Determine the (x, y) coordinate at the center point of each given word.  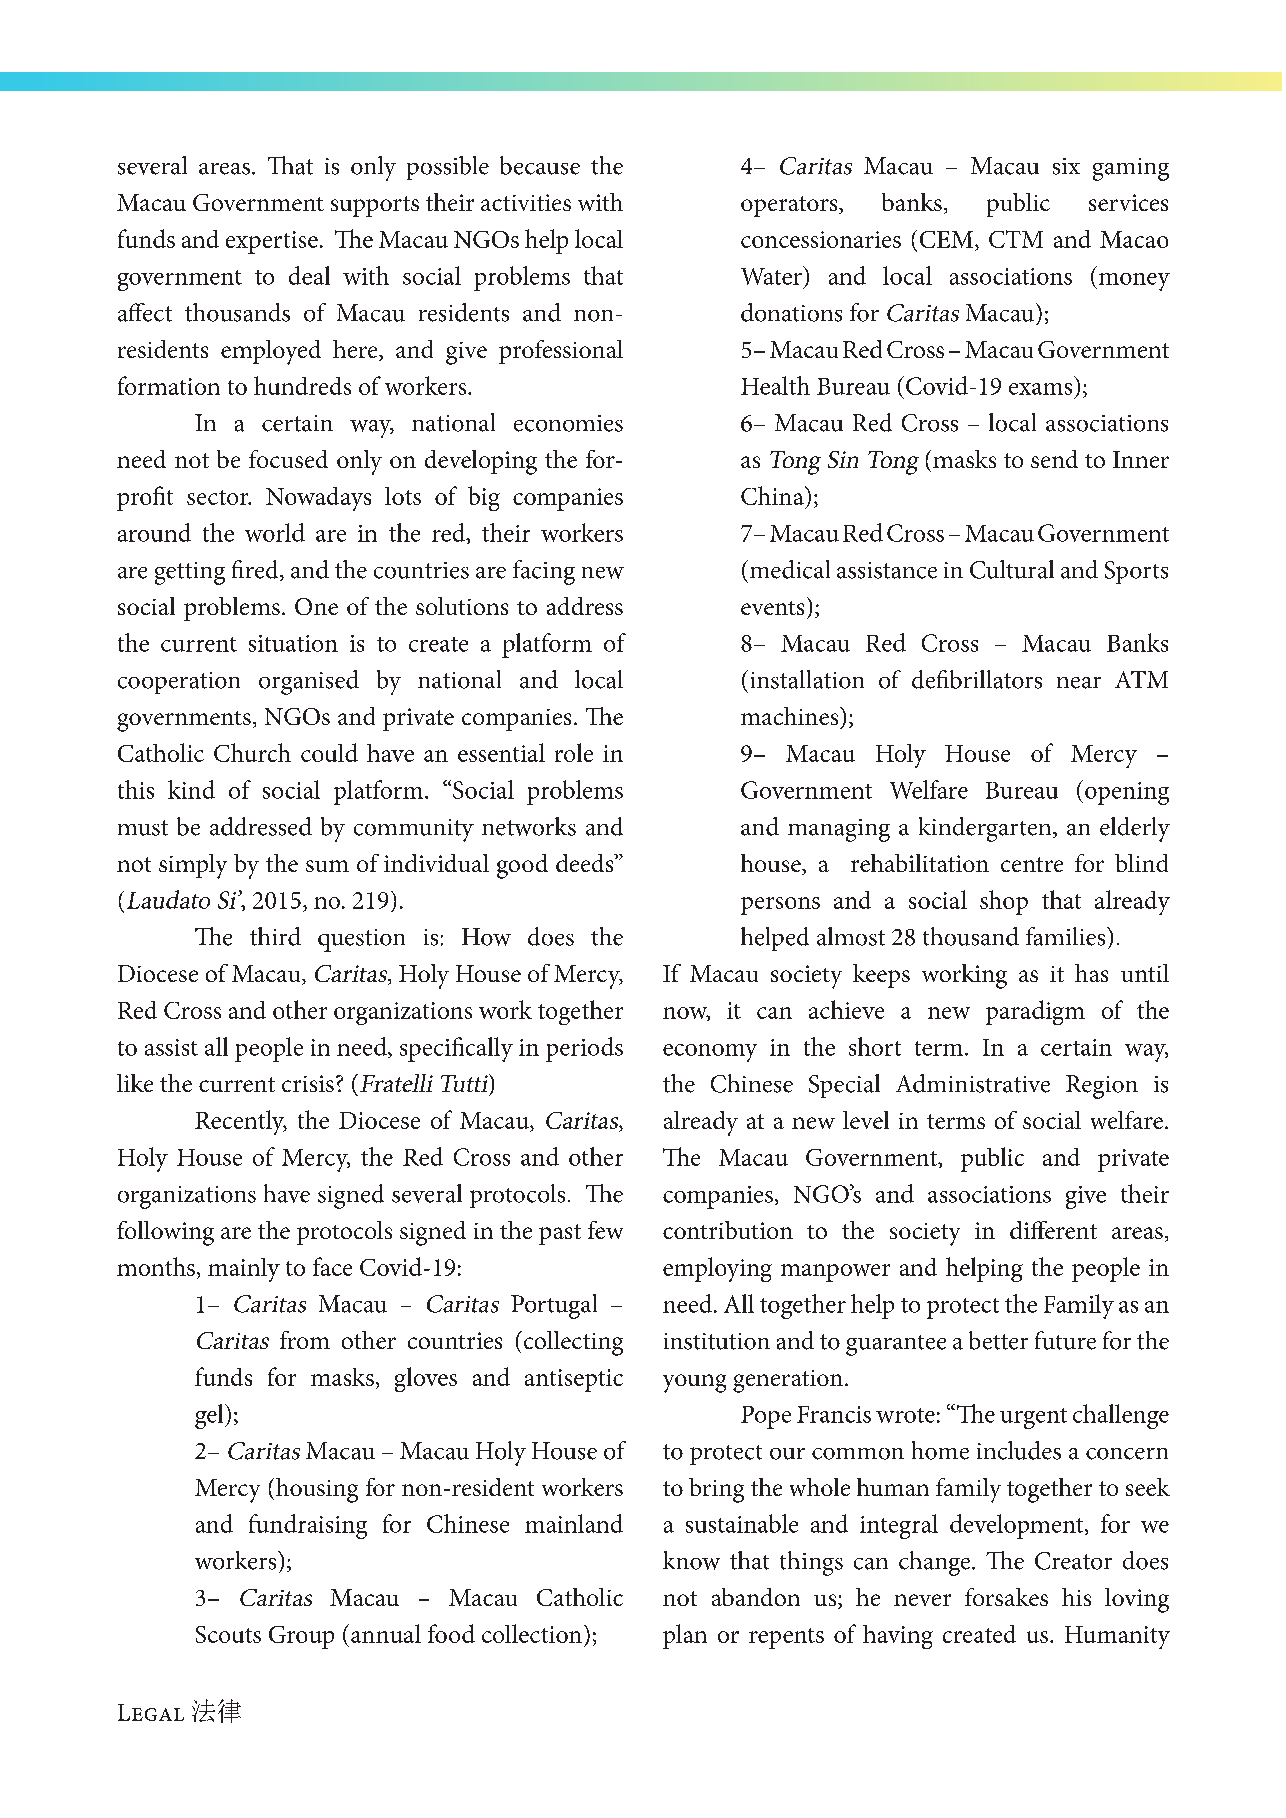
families (1067, 936)
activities (526, 202)
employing (717, 1269)
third (275, 936)
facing (544, 572)
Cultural (1012, 569)
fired (256, 570)
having (898, 1637)
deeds (586, 863)
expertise (272, 242)
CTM (1016, 239)
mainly (244, 1270)
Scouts (228, 1634)
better (998, 1340)
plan (685, 1636)
